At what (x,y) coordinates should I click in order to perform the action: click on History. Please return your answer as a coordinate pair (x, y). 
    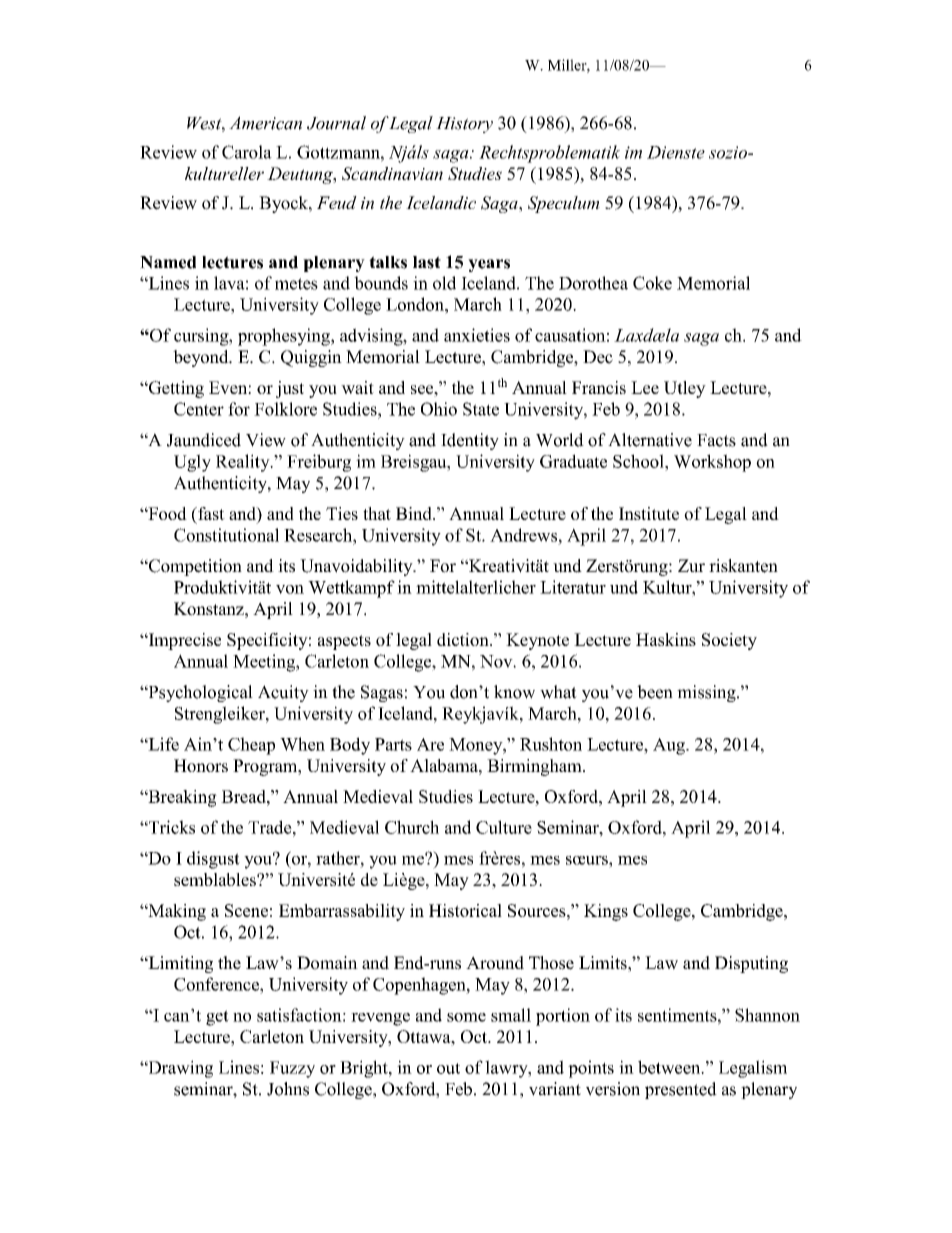
    Looking at the image, I should click on (464, 125).
